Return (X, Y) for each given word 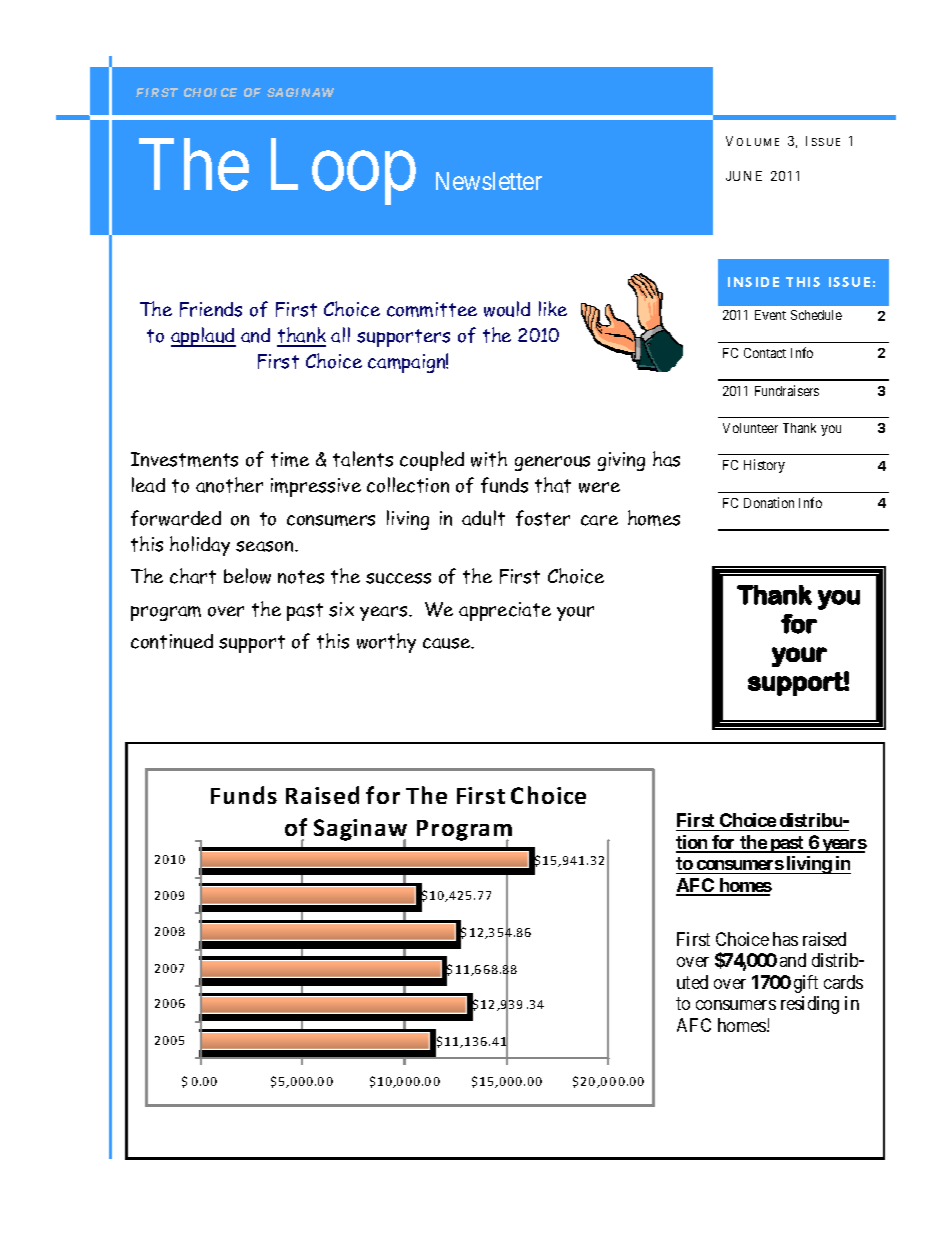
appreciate (505, 611)
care (599, 520)
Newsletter (489, 181)
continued (172, 641)
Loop (343, 173)
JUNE (744, 176)
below (247, 576)
